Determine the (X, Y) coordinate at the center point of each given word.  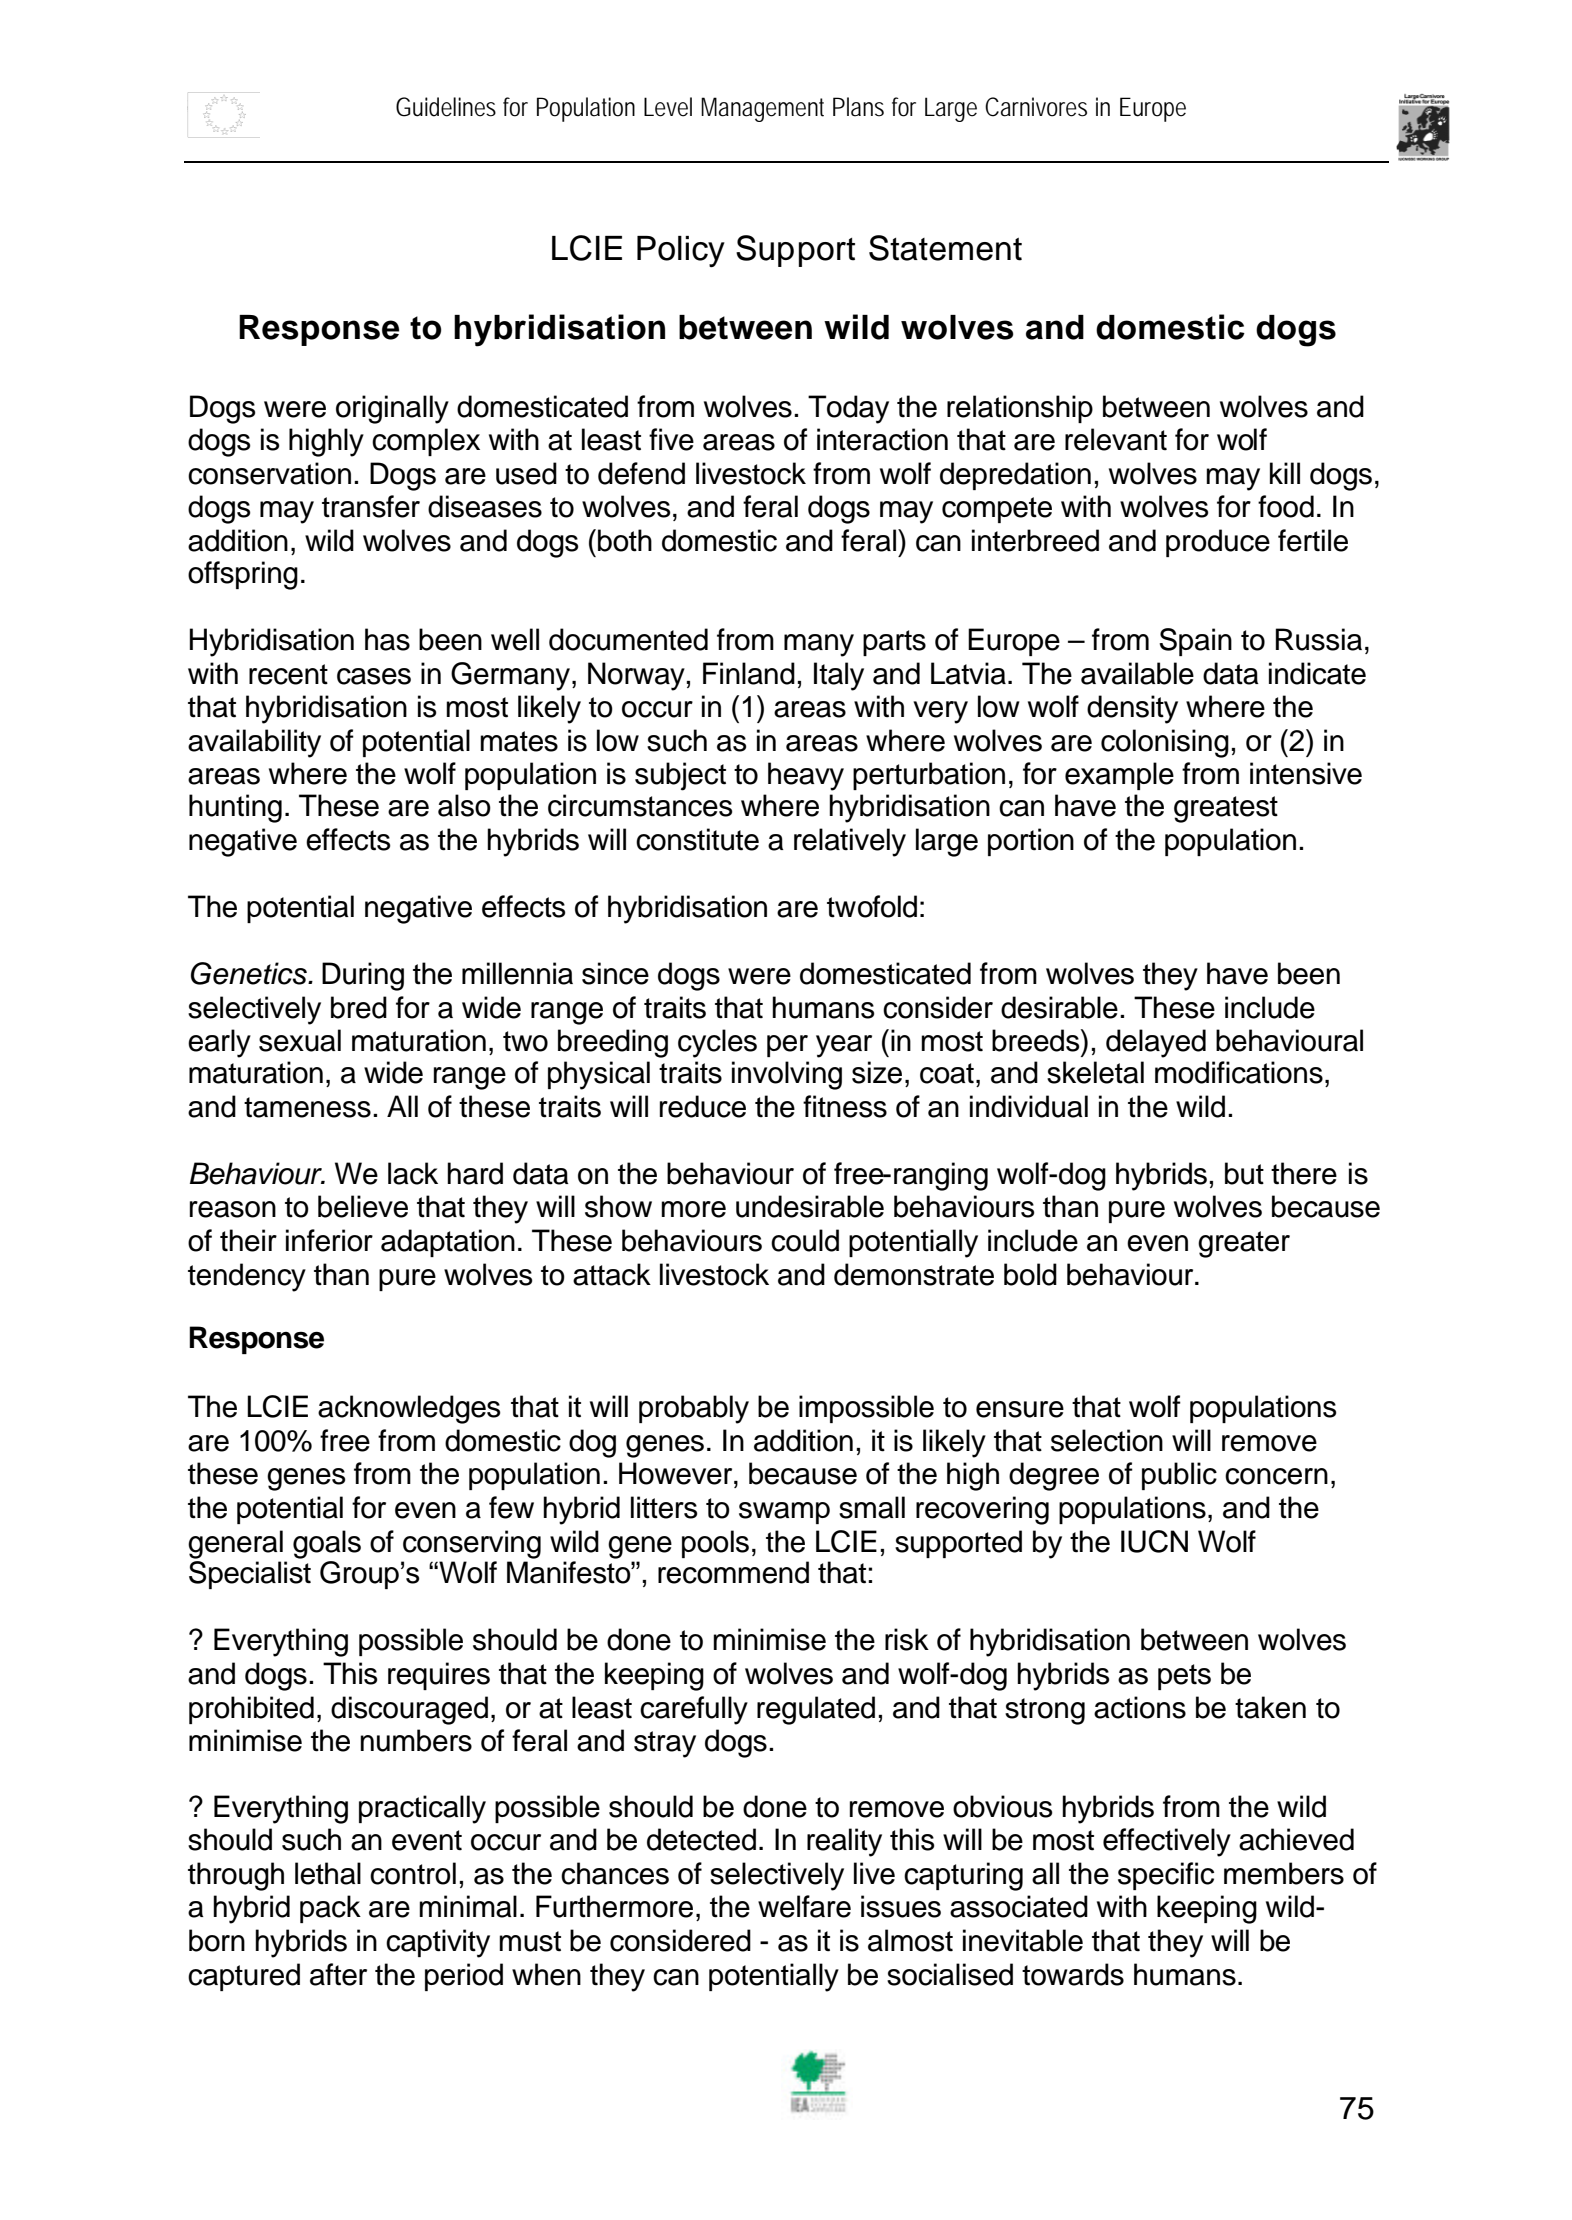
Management (762, 109)
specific (1166, 1876)
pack (330, 1909)
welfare (804, 1906)
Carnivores (1036, 107)
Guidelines (446, 107)
